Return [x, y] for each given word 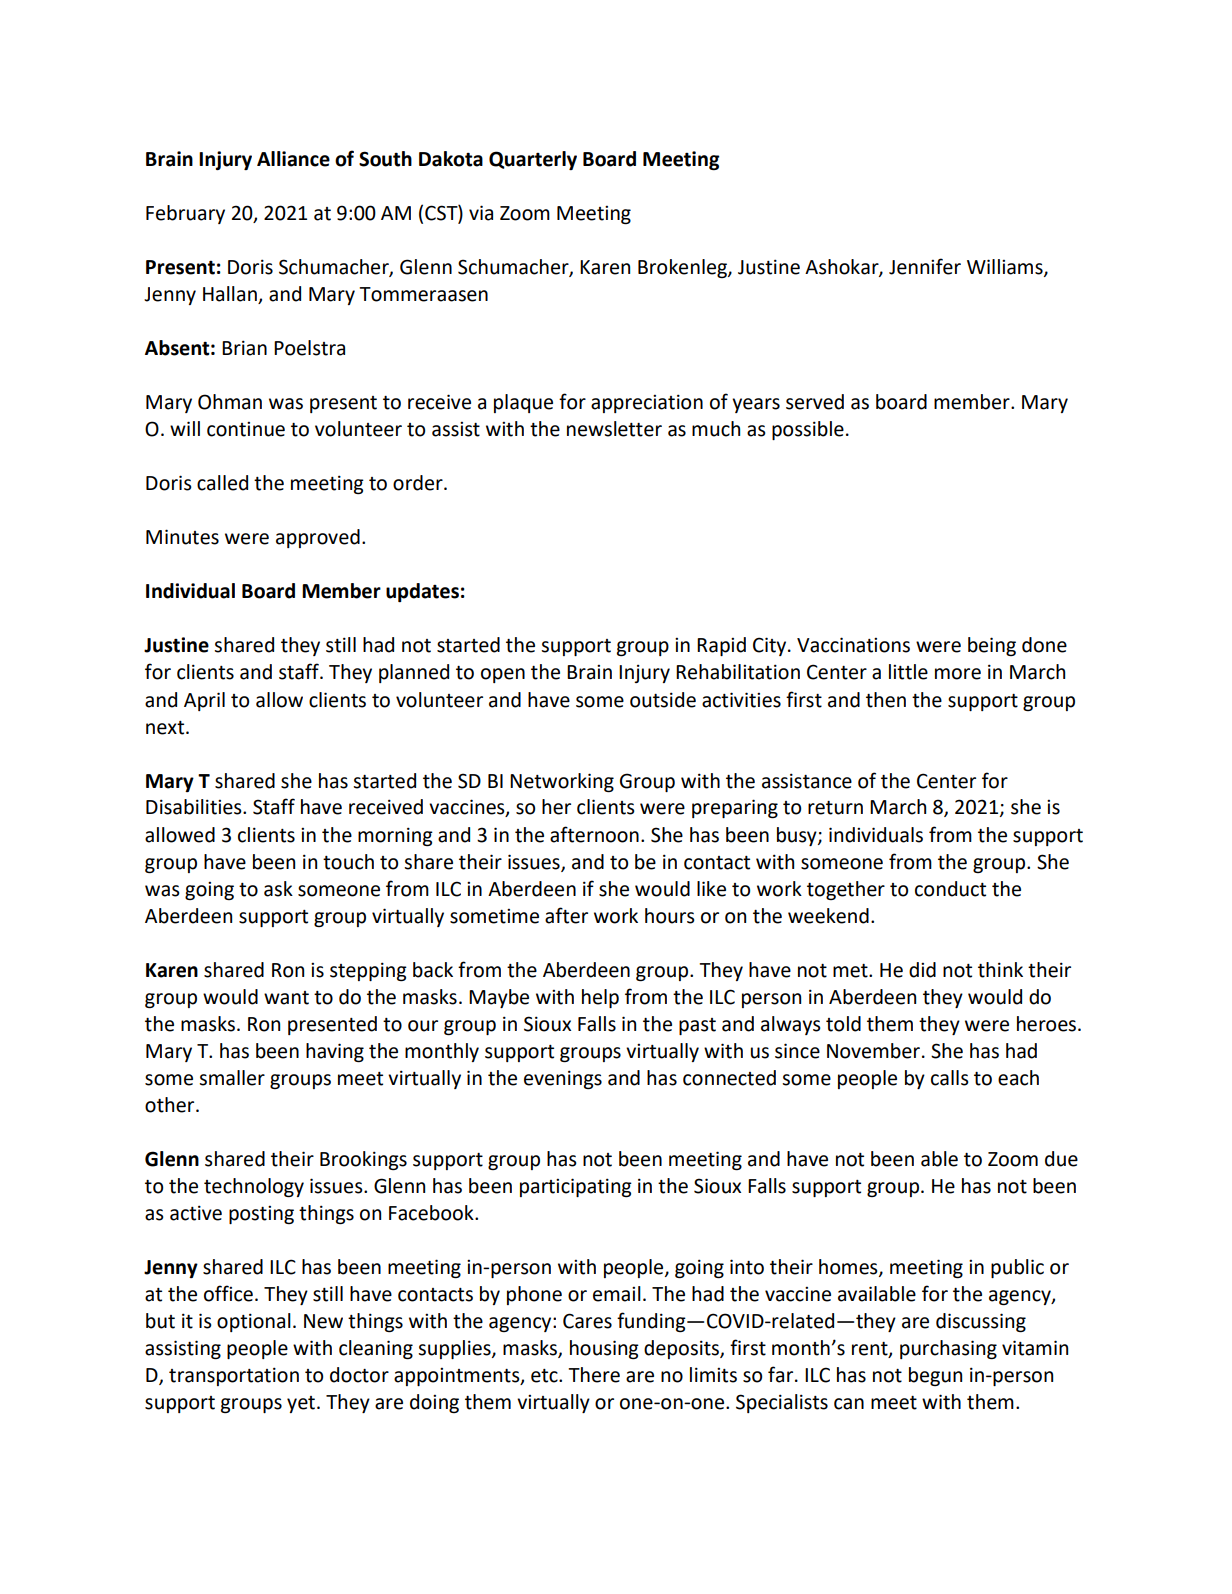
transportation [234, 1376]
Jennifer [925, 266]
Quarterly [533, 160]
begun [935, 1376]
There [594, 1375]
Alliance [293, 159]
